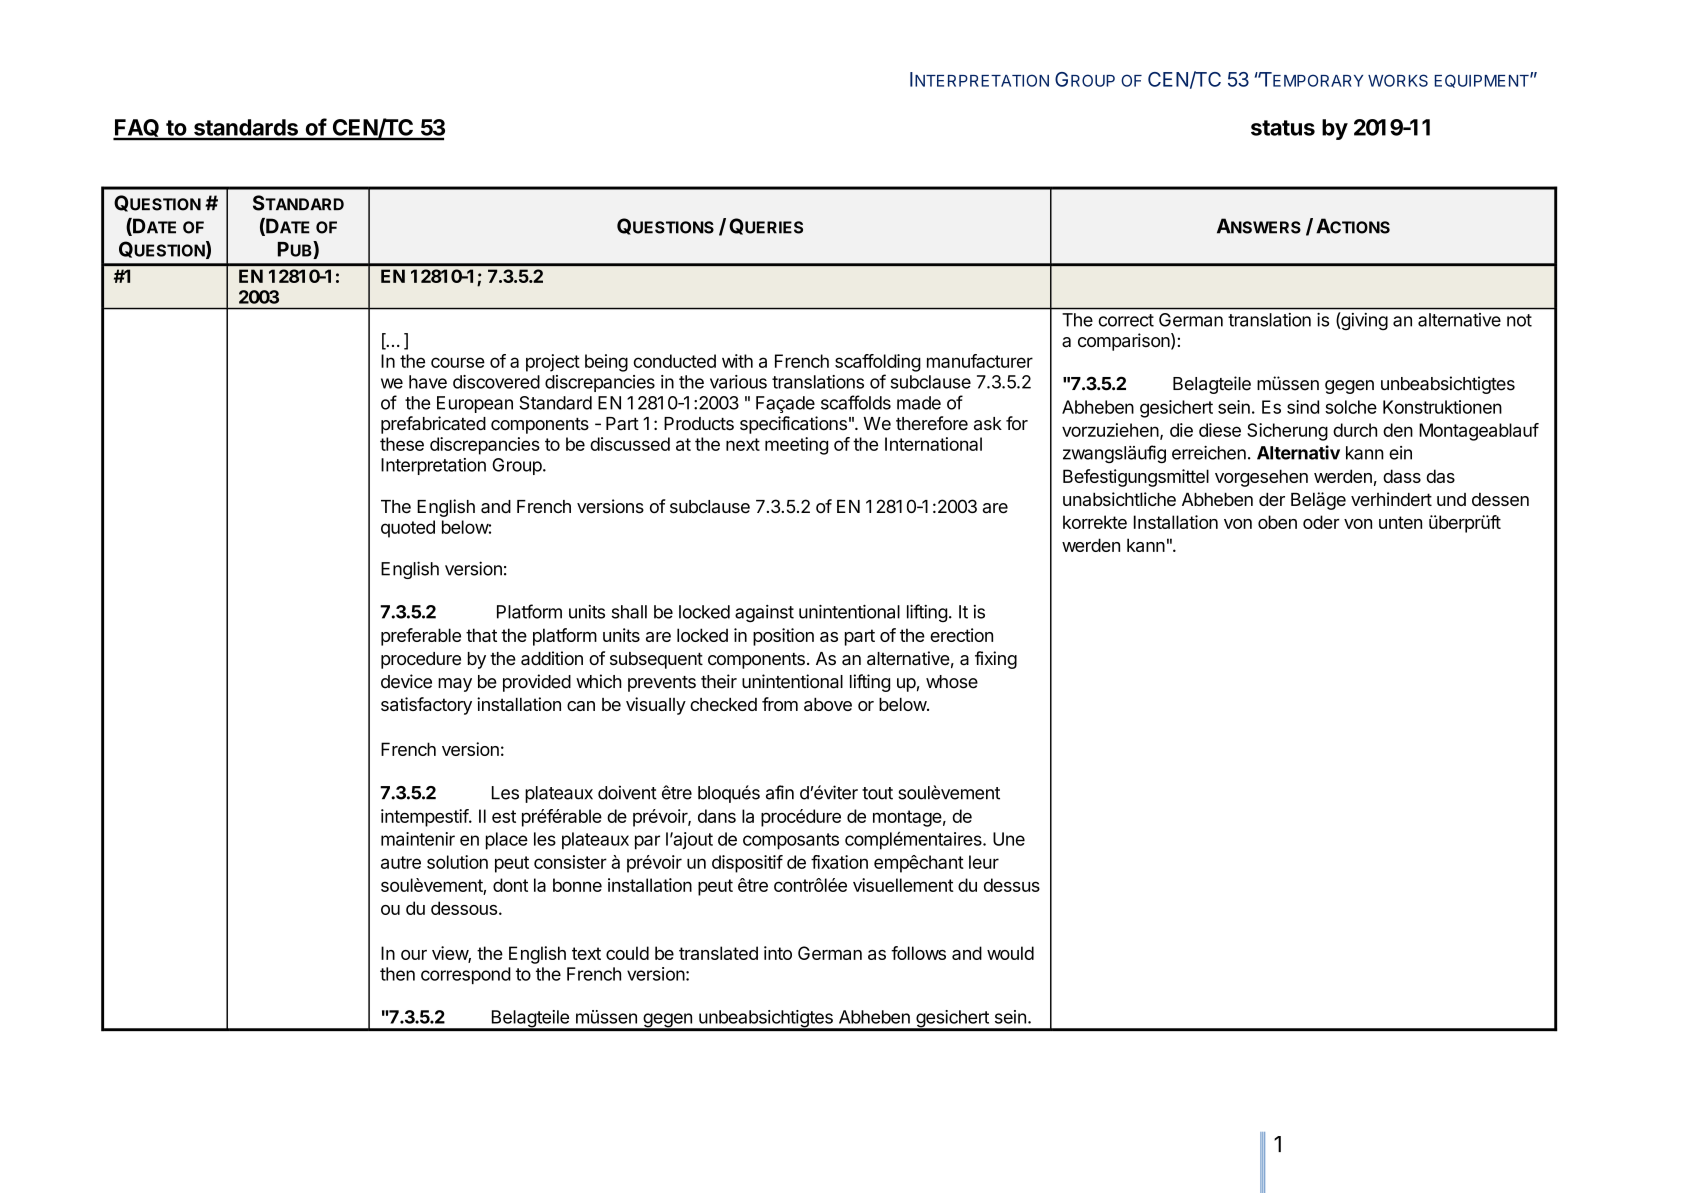 The height and width of the screenshot is (1193, 1687). What do you see at coordinates (1283, 128) in the screenshot?
I see `status` at bounding box center [1283, 128].
